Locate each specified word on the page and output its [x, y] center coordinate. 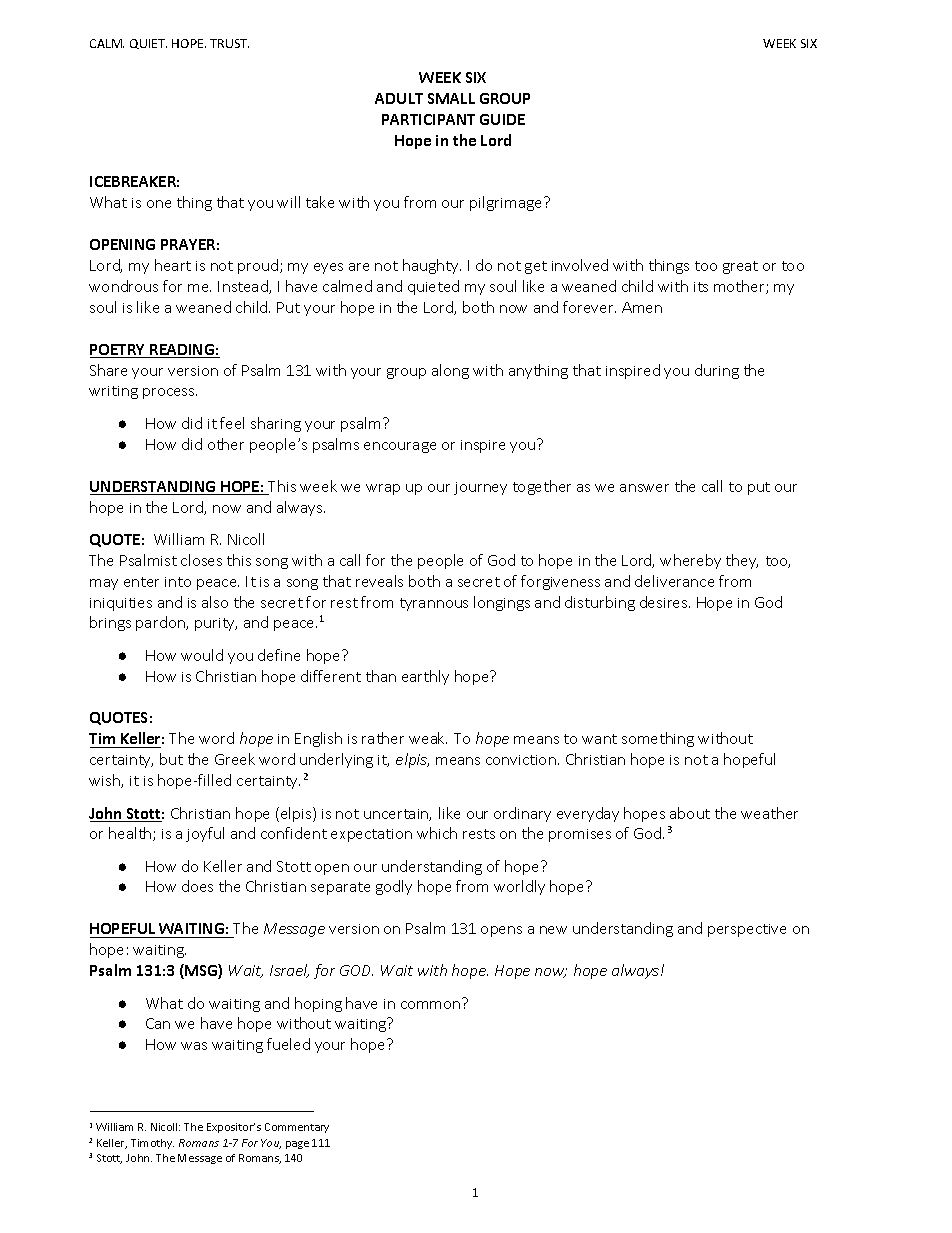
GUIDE [502, 119]
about [690, 813]
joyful [205, 834]
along [450, 371]
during [717, 371]
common [432, 1003]
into [178, 582]
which [437, 833]
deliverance [674, 581]
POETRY [119, 351]
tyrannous [434, 604]
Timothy [152, 1144]
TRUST [229, 43]
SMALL [451, 98]
